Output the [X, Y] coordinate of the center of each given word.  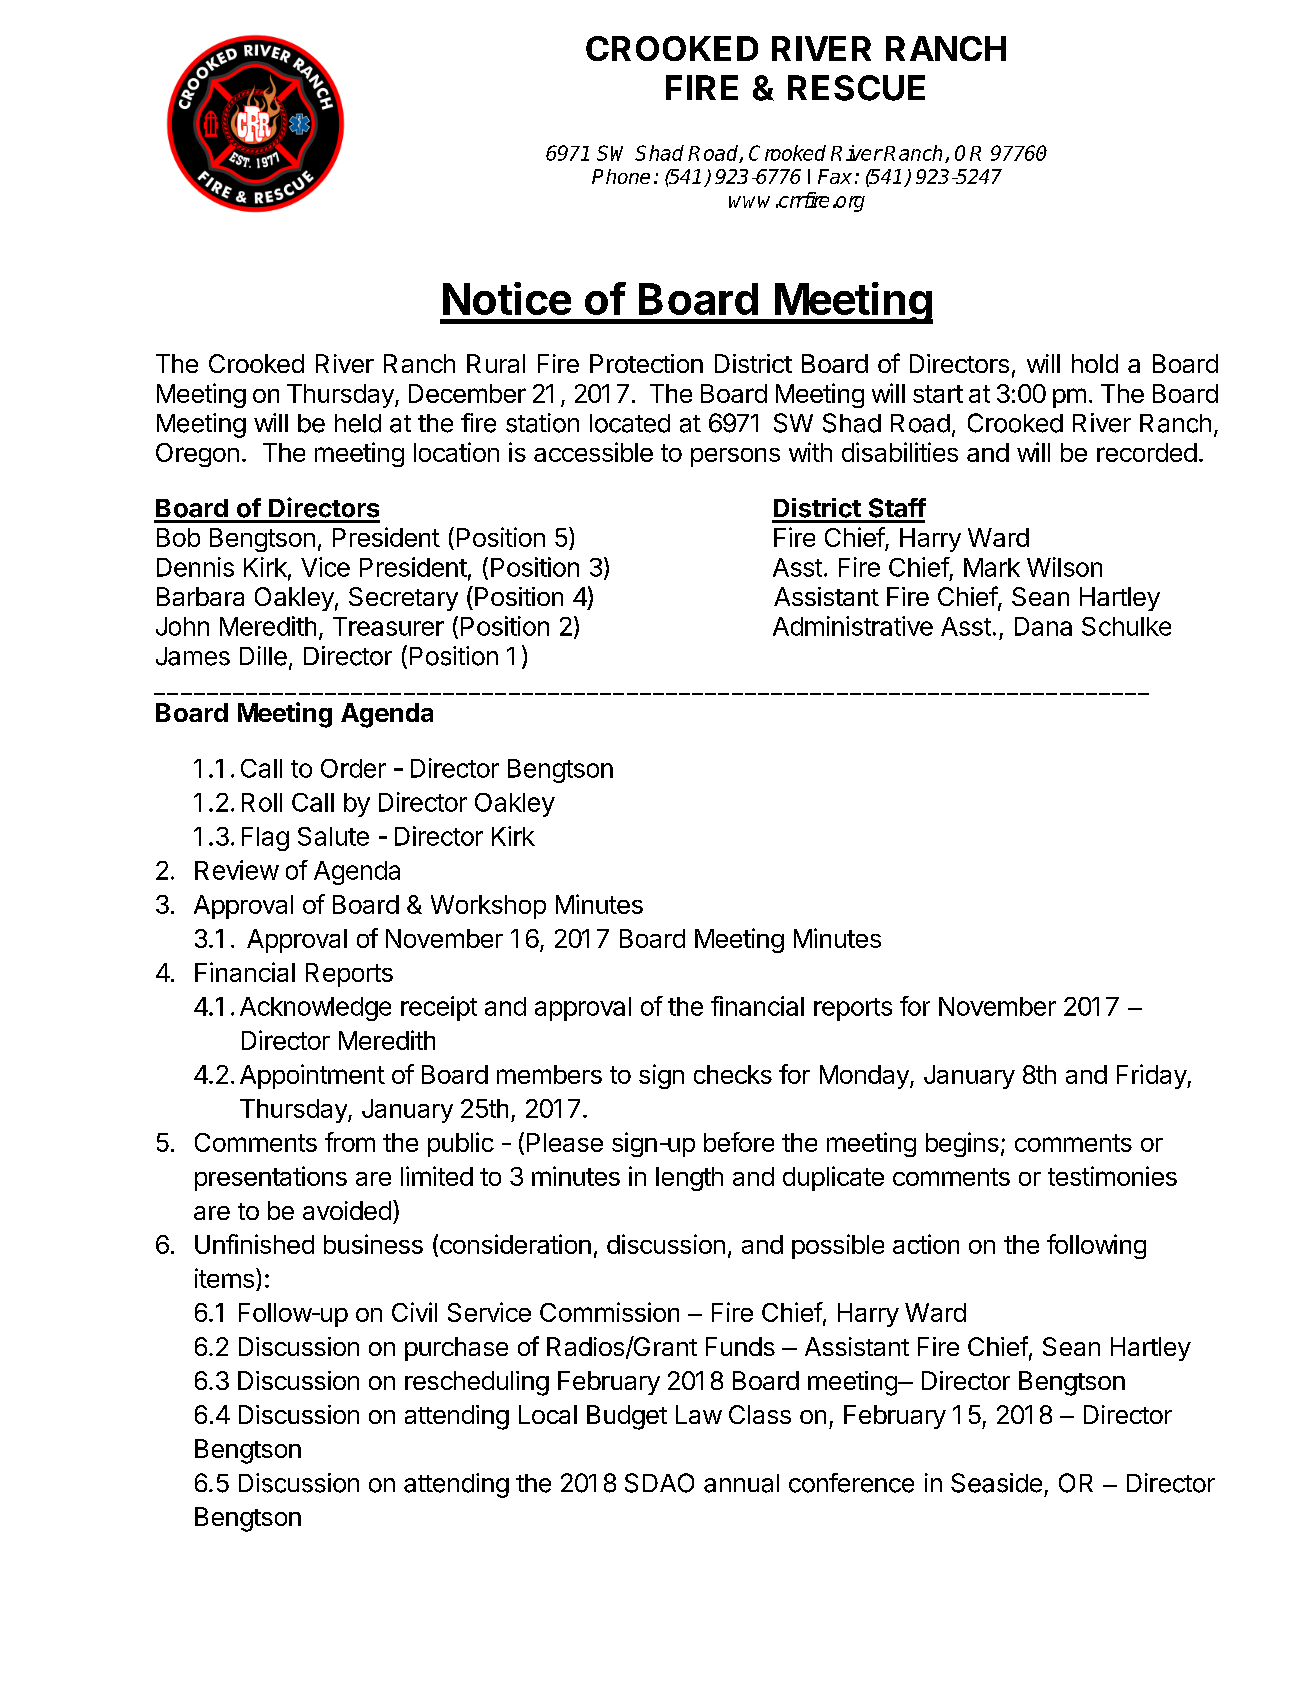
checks [733, 1074]
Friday [1152, 1076]
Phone [621, 176]
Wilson [1064, 567]
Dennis [195, 567]
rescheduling [477, 1383]
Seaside [996, 1483]
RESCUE [856, 88]
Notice [507, 298]
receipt [439, 1008]
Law [699, 1414]
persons [735, 457]
